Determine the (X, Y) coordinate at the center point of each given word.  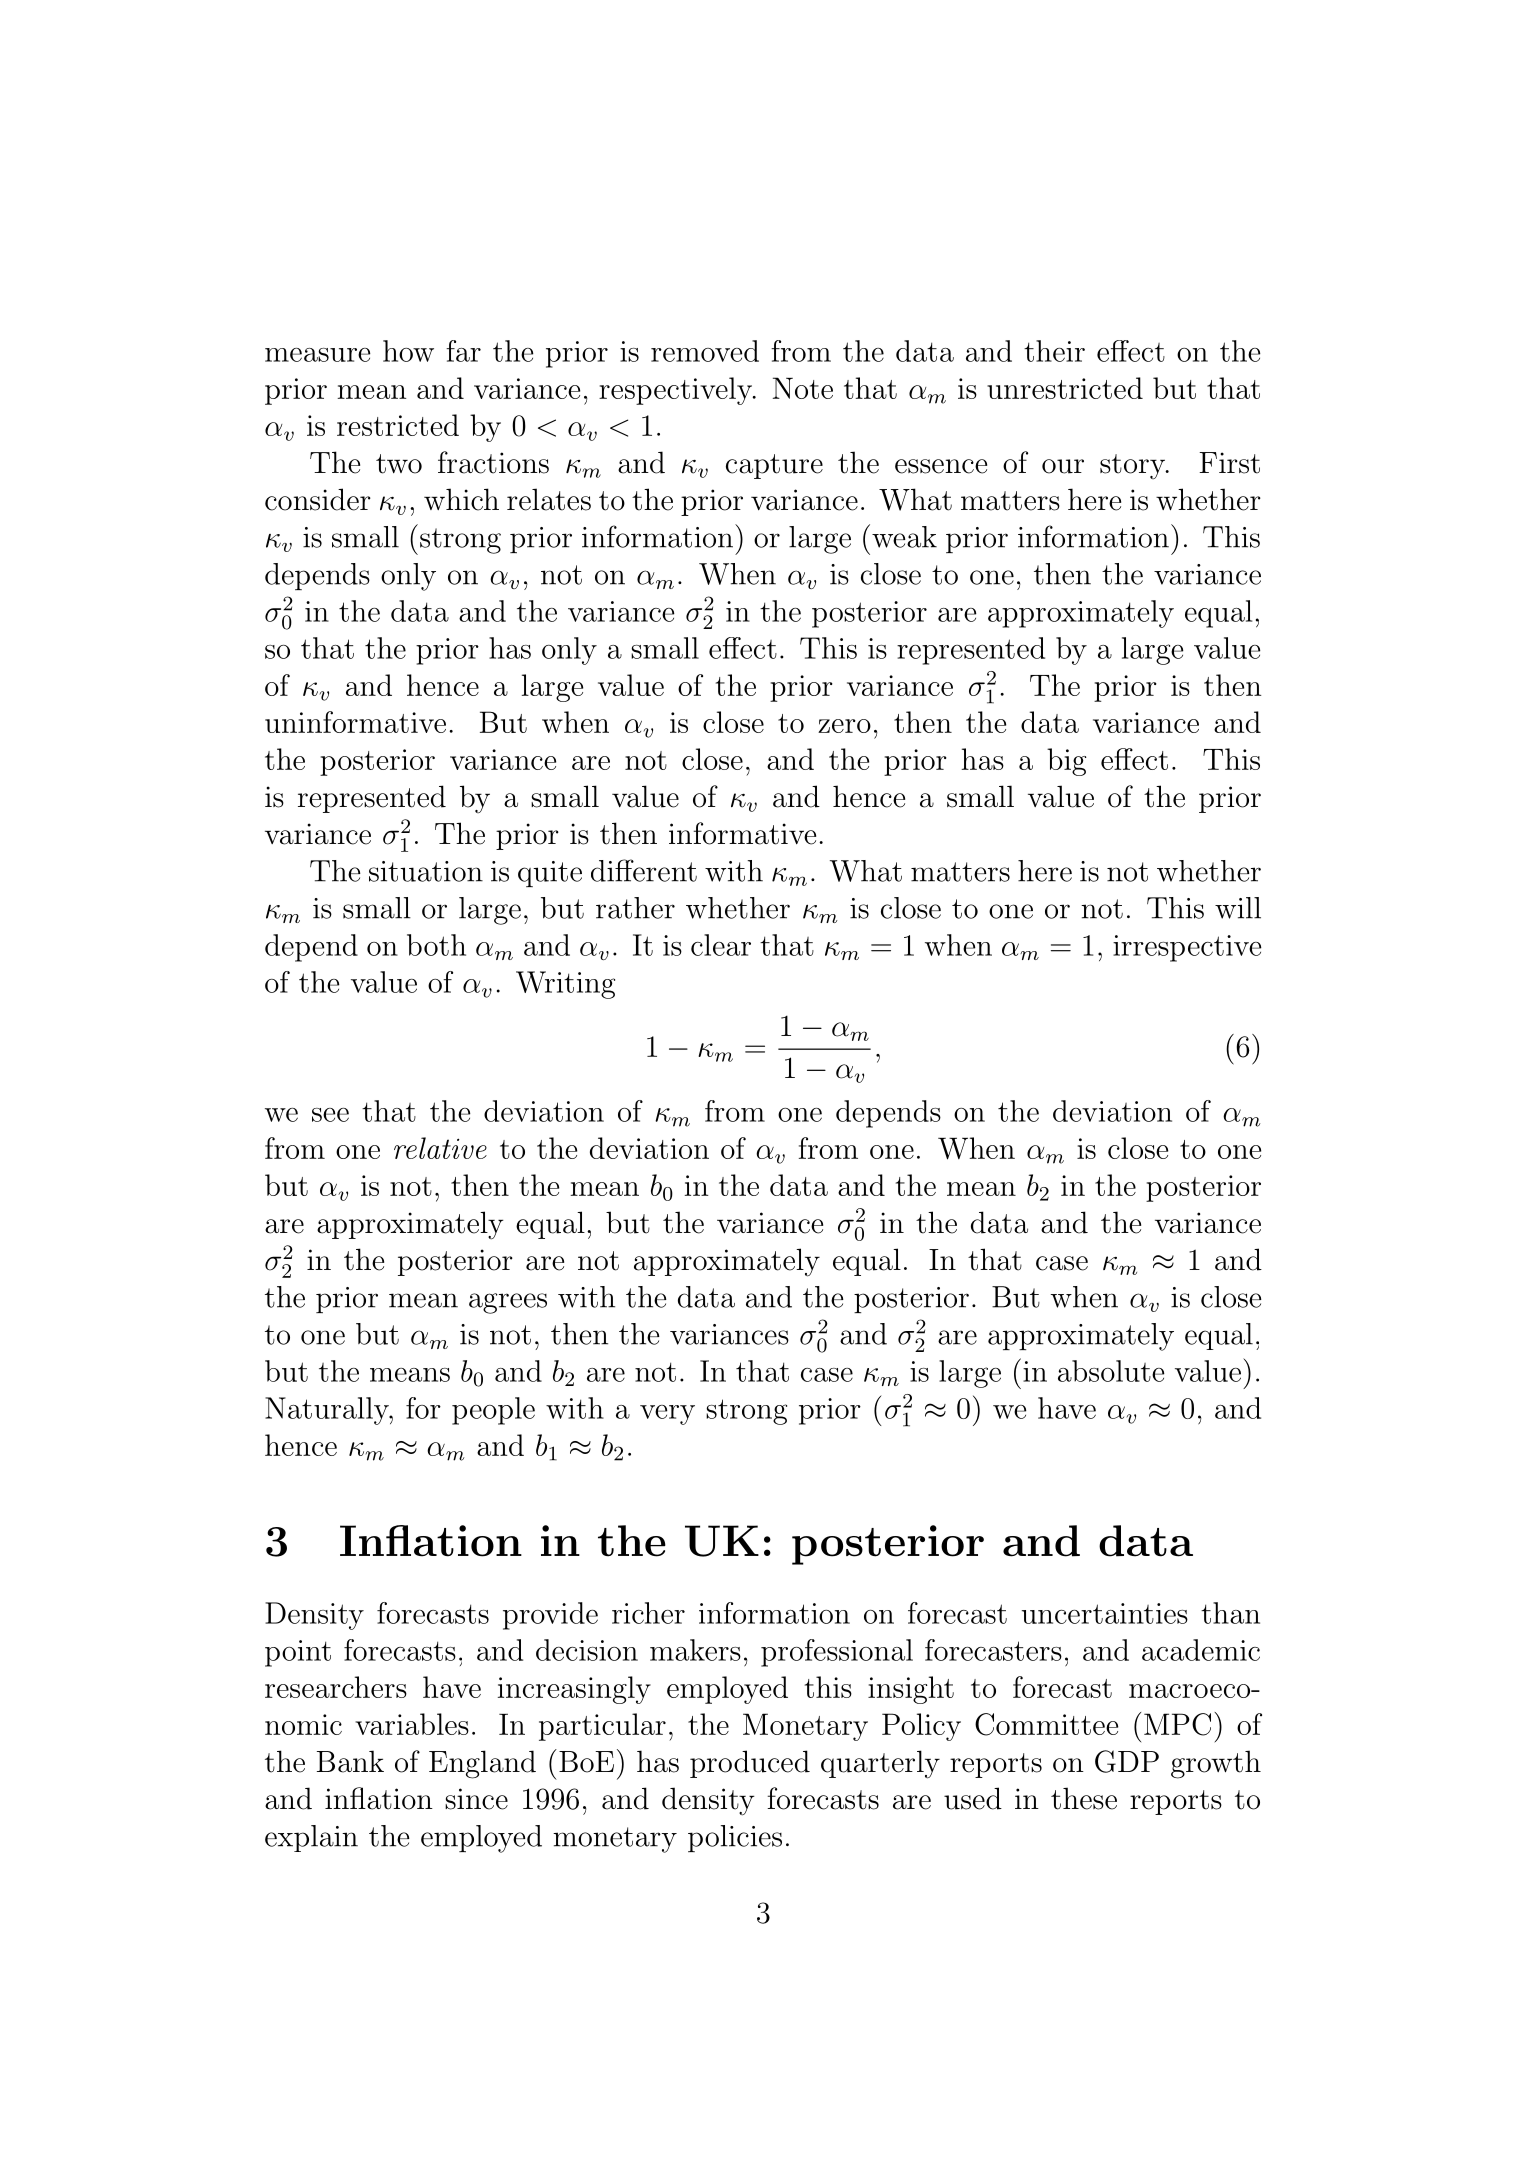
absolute (1111, 1371)
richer (648, 1613)
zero (844, 726)
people (493, 1411)
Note (803, 388)
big (1067, 762)
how (408, 351)
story (1133, 466)
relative (440, 1148)
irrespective (1187, 948)
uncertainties (1105, 1613)
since (476, 1799)
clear (721, 945)
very (667, 1415)
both (436, 945)
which (461, 499)
